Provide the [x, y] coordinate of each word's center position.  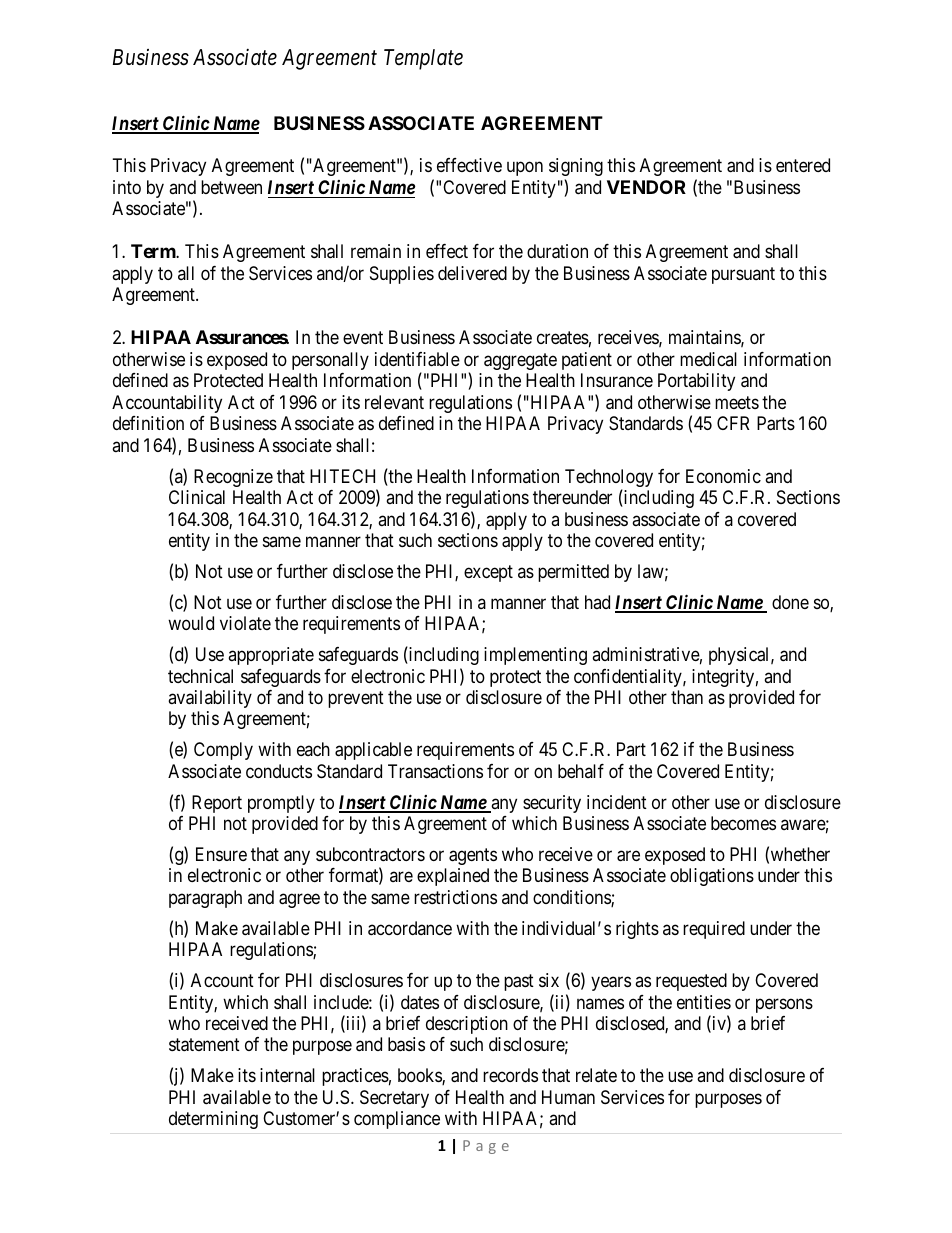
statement [204, 1045]
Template [423, 59]
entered [803, 165]
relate [596, 1075]
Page [486, 1147]
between [231, 187]
